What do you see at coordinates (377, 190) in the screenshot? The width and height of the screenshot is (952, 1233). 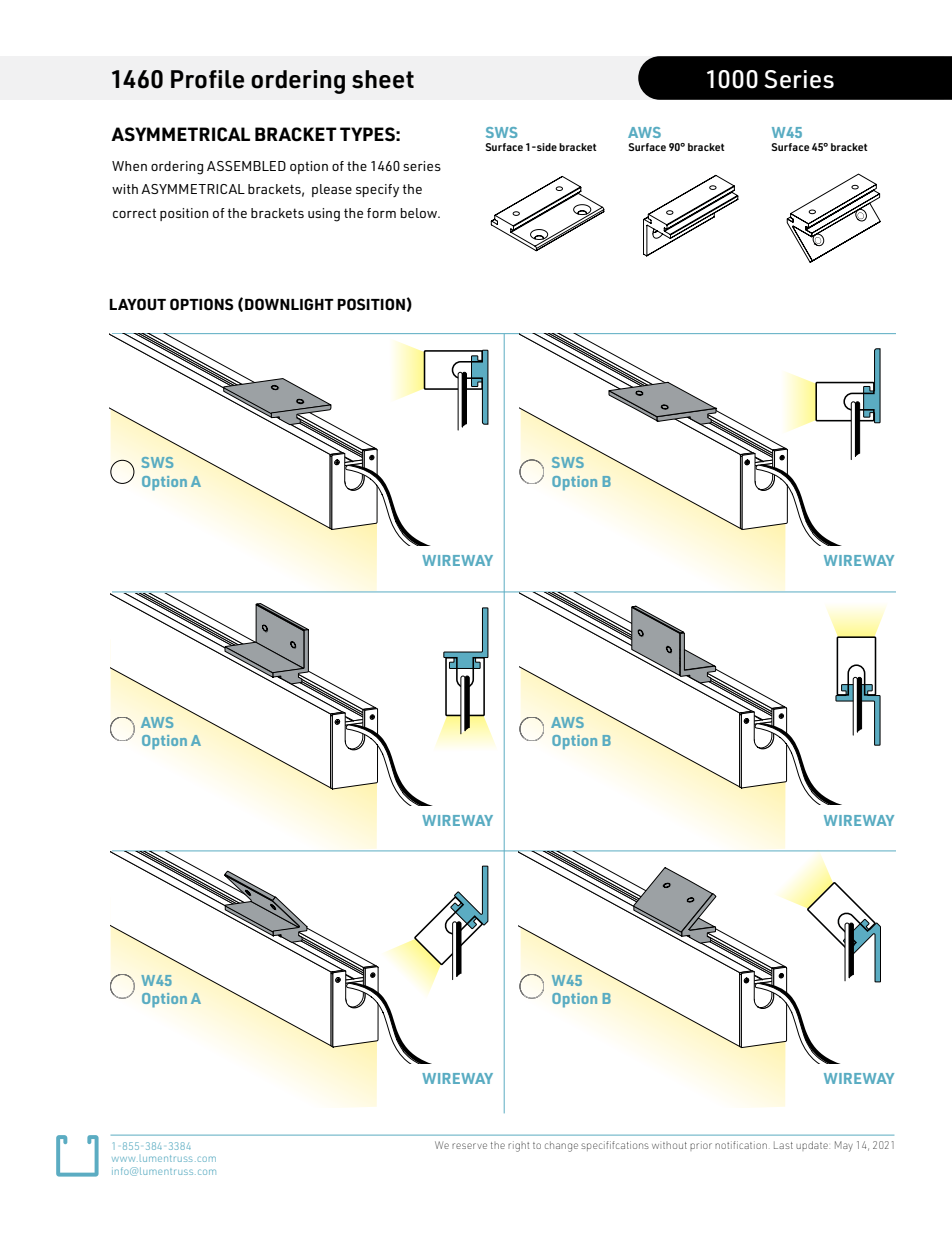 I see `specify` at bounding box center [377, 190].
